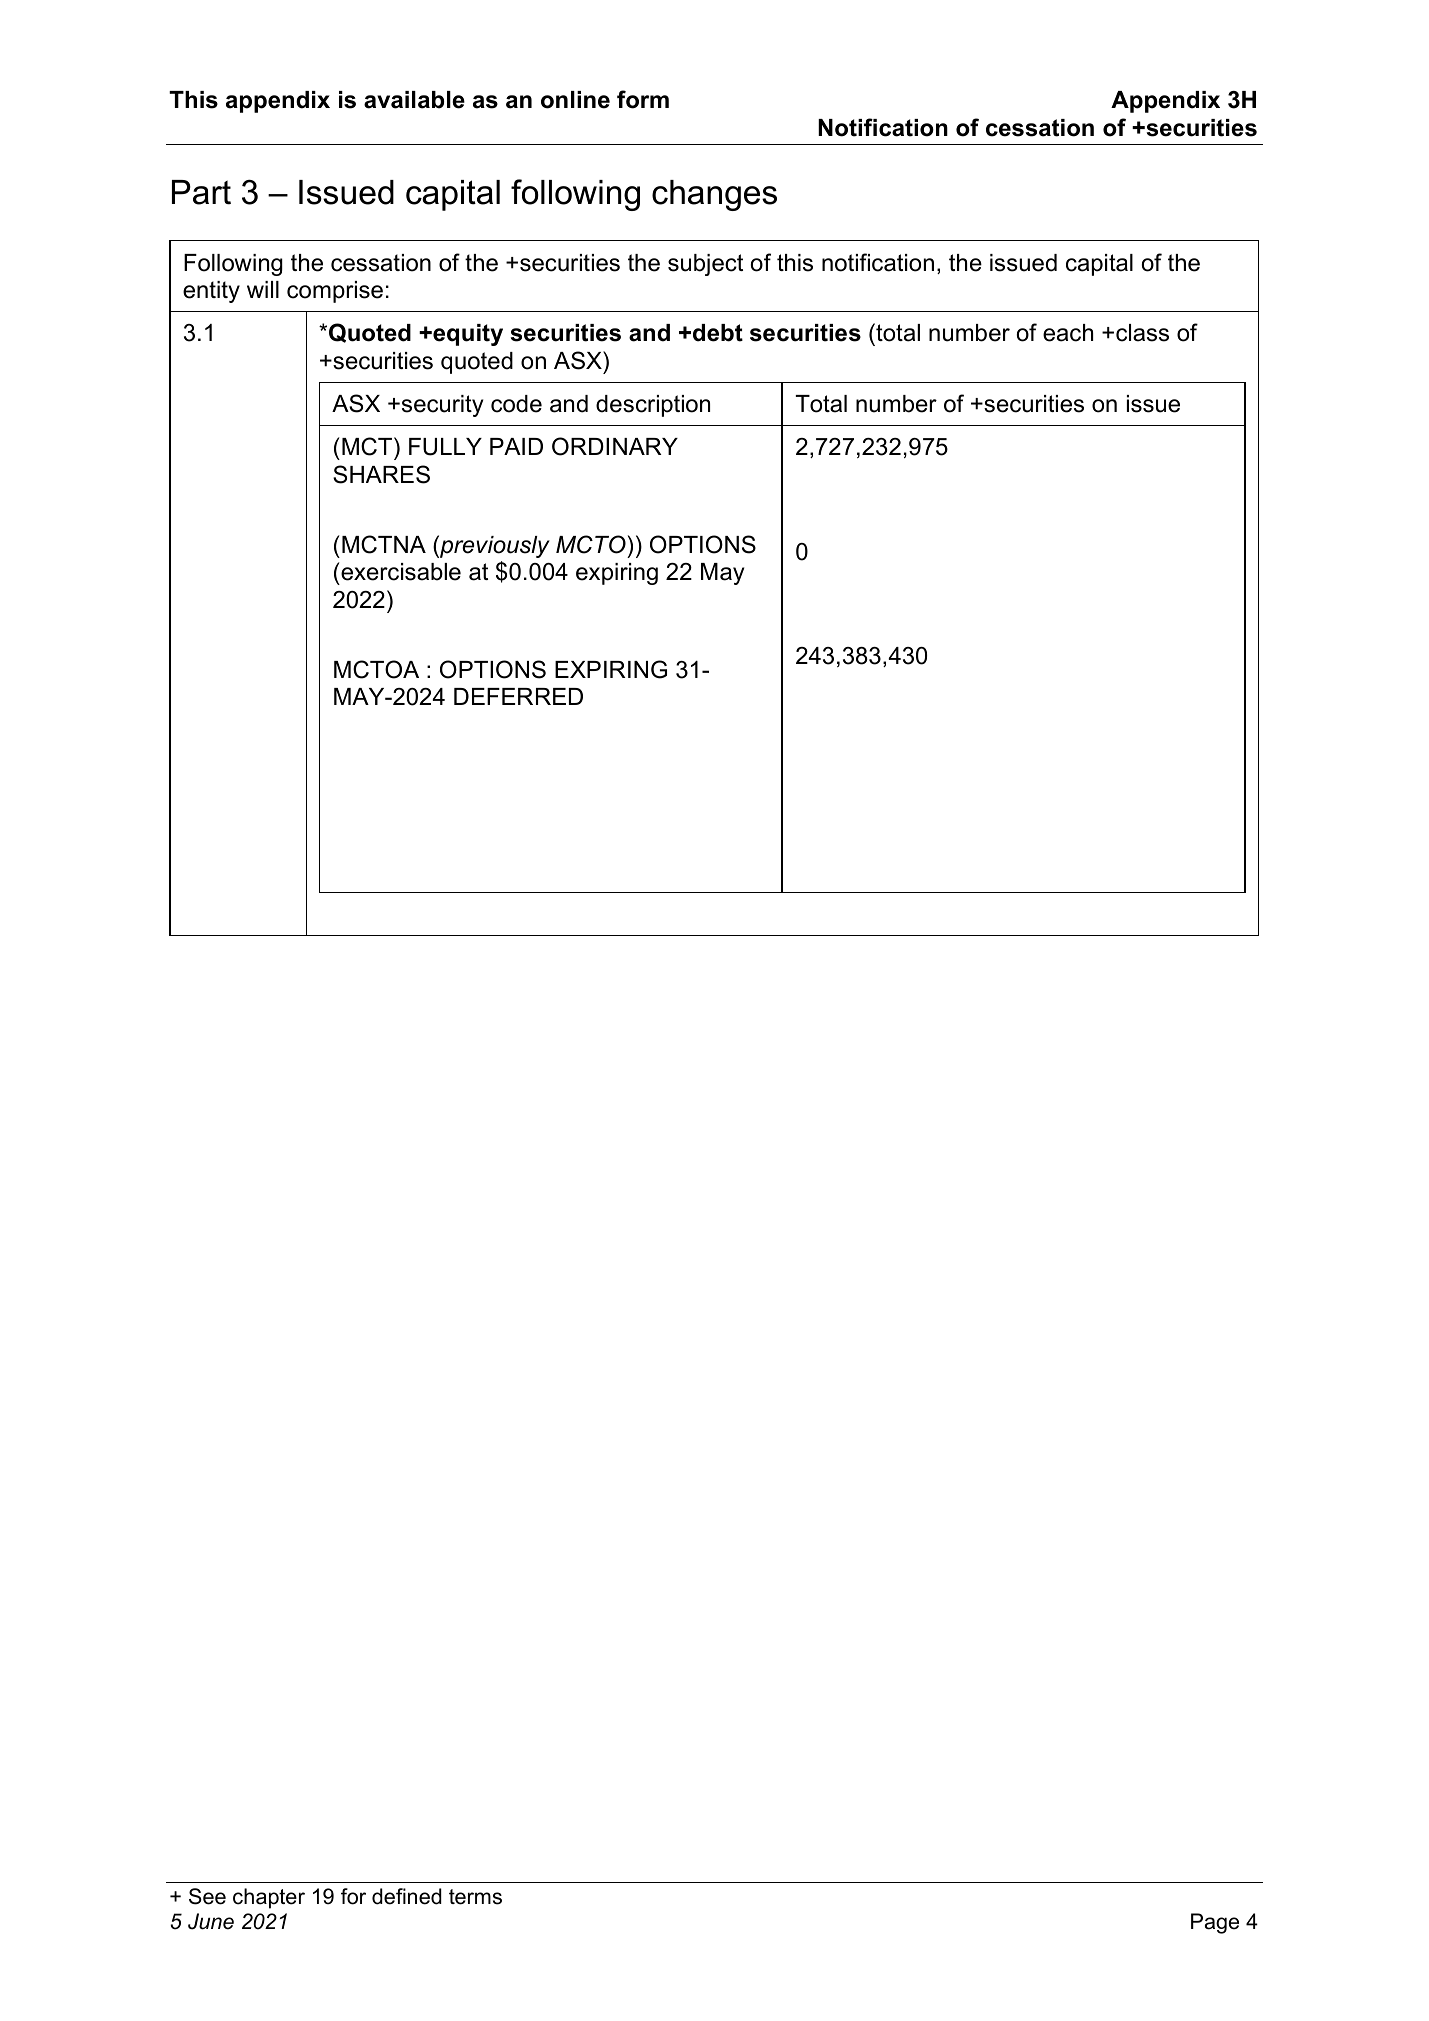 The height and width of the screenshot is (2021, 1429). Describe the element at coordinates (1142, 333) in the screenshot. I see `class` at that location.
